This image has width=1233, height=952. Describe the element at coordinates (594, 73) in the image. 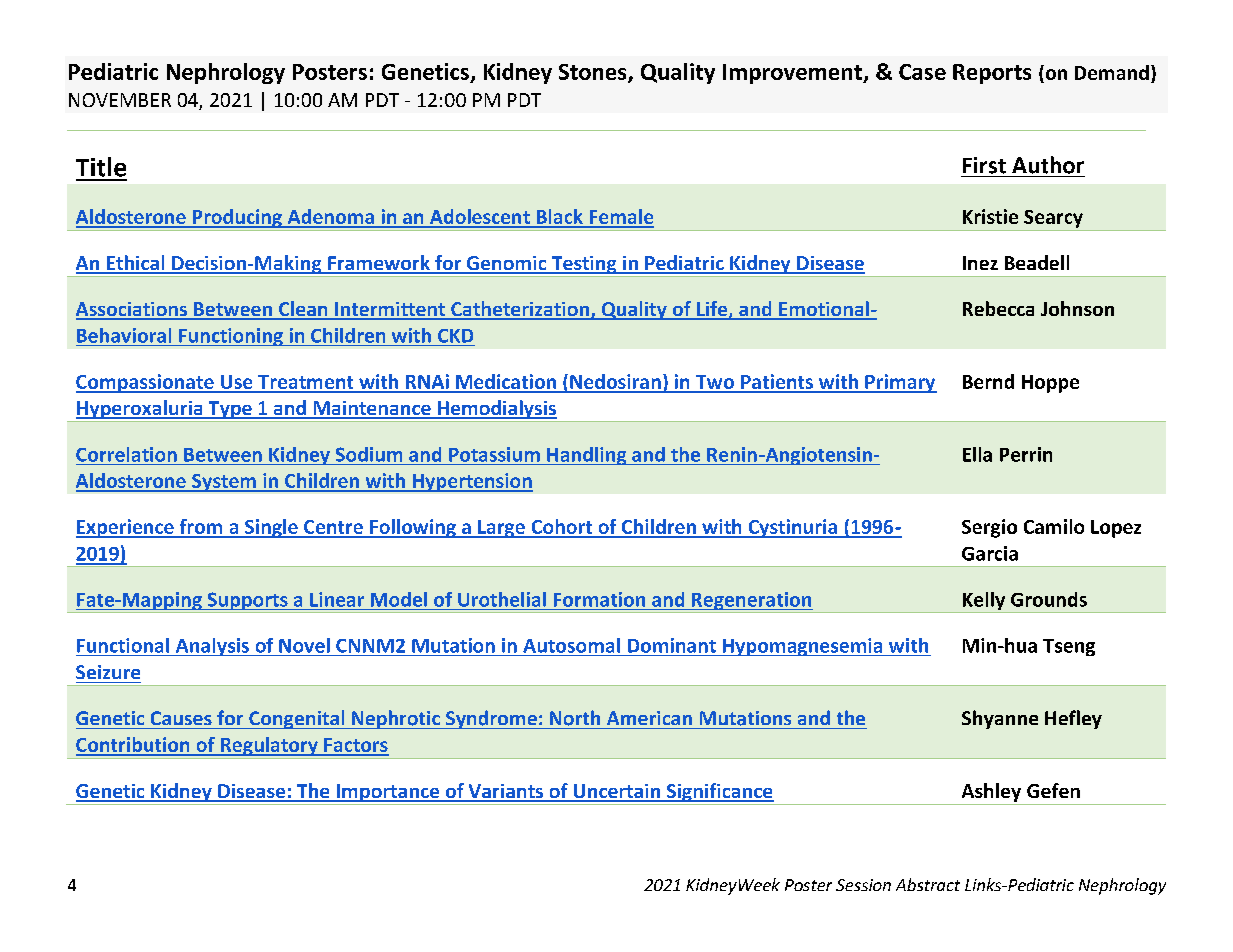

I see `Stones` at that location.
